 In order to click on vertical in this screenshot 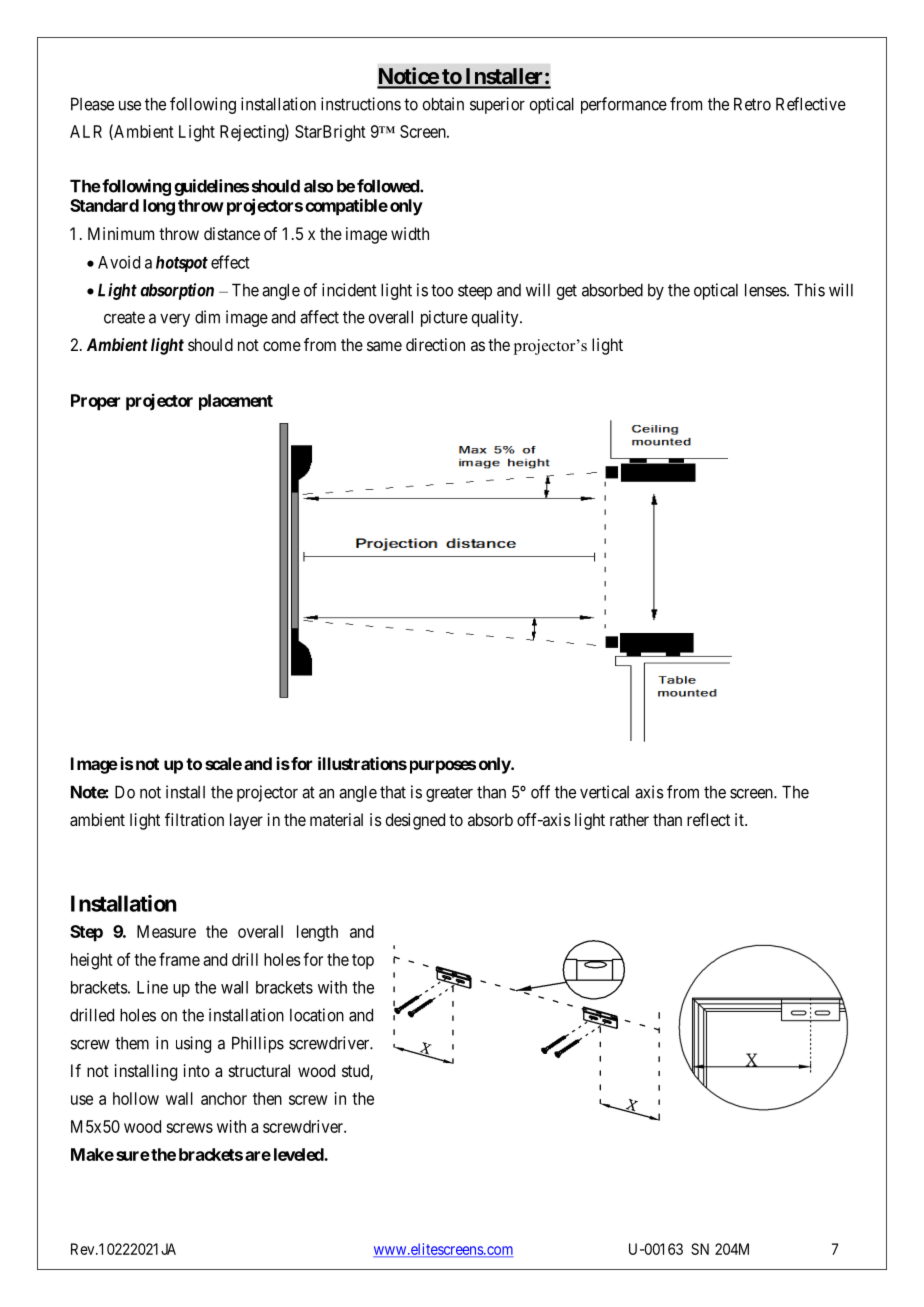, I will do `click(604, 792)`.
